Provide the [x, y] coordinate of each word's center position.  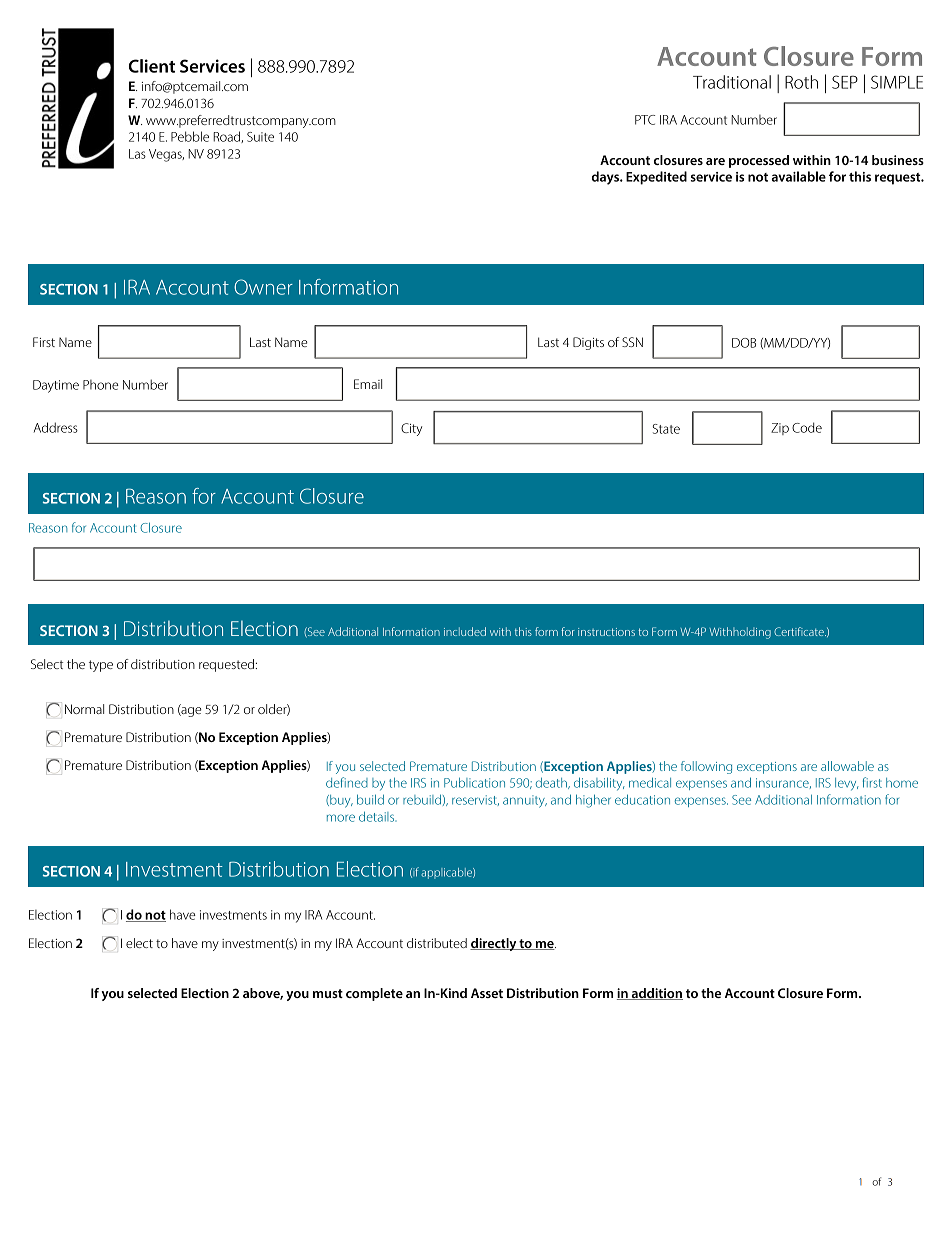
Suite [260, 137]
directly [494, 944]
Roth [801, 82]
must [328, 993]
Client [152, 66]
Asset [487, 993]
